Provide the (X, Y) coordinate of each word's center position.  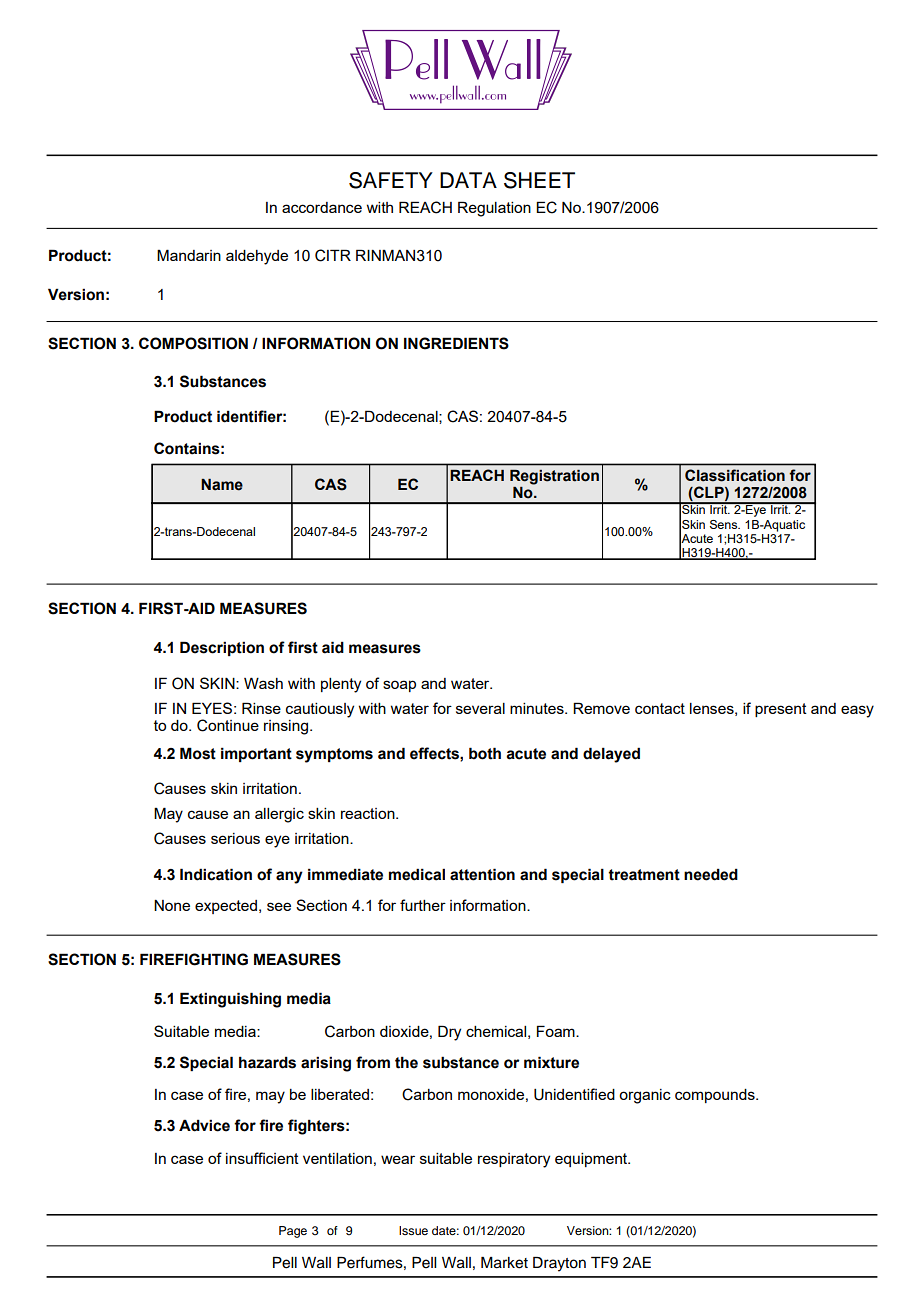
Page (293, 1232)
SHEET (539, 180)
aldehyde (257, 257)
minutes (538, 708)
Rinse (261, 708)
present (781, 710)
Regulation (494, 209)
